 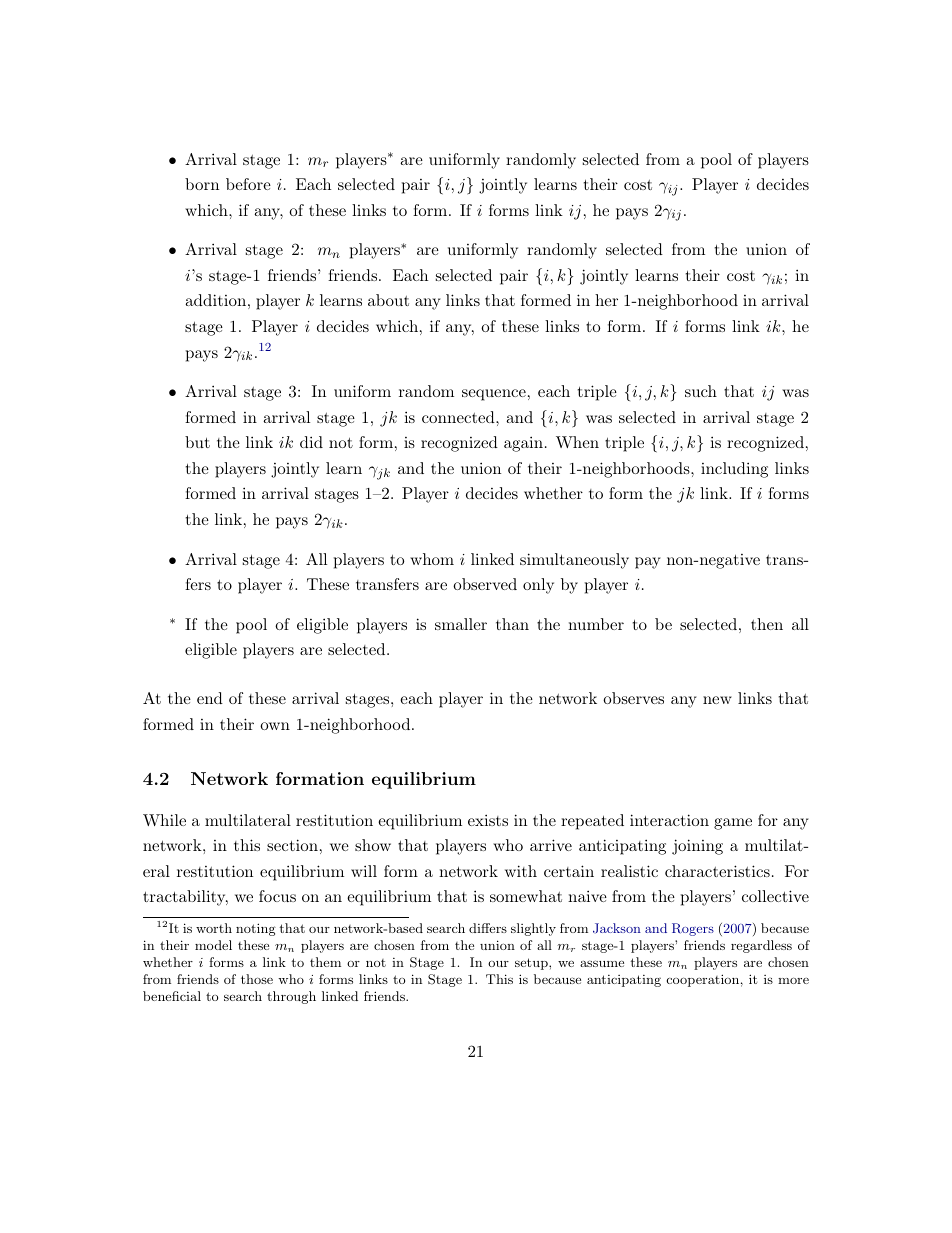 I want to click on smaller, so click(x=461, y=624).
